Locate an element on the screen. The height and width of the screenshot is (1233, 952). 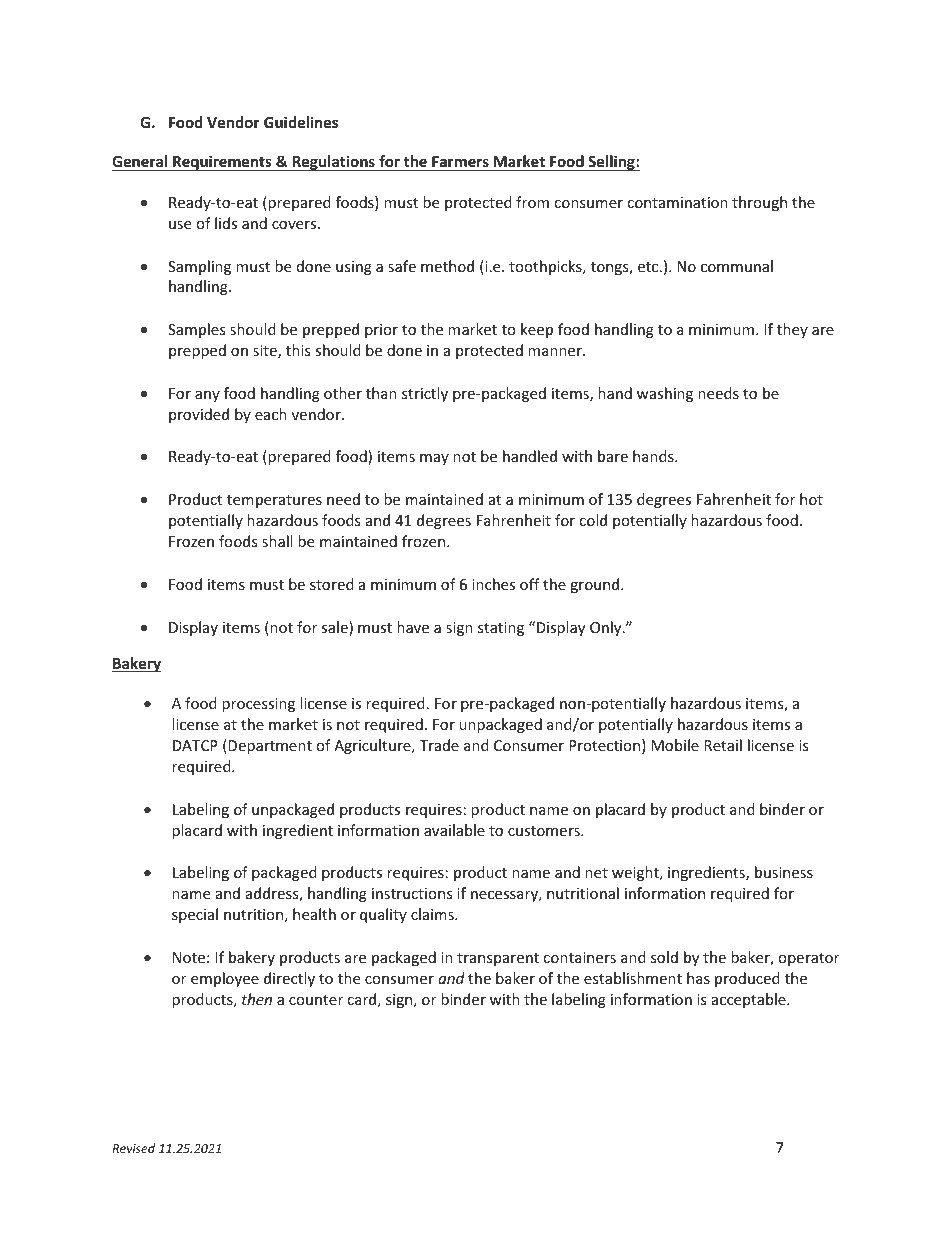
Requirements is located at coordinates (222, 163).
